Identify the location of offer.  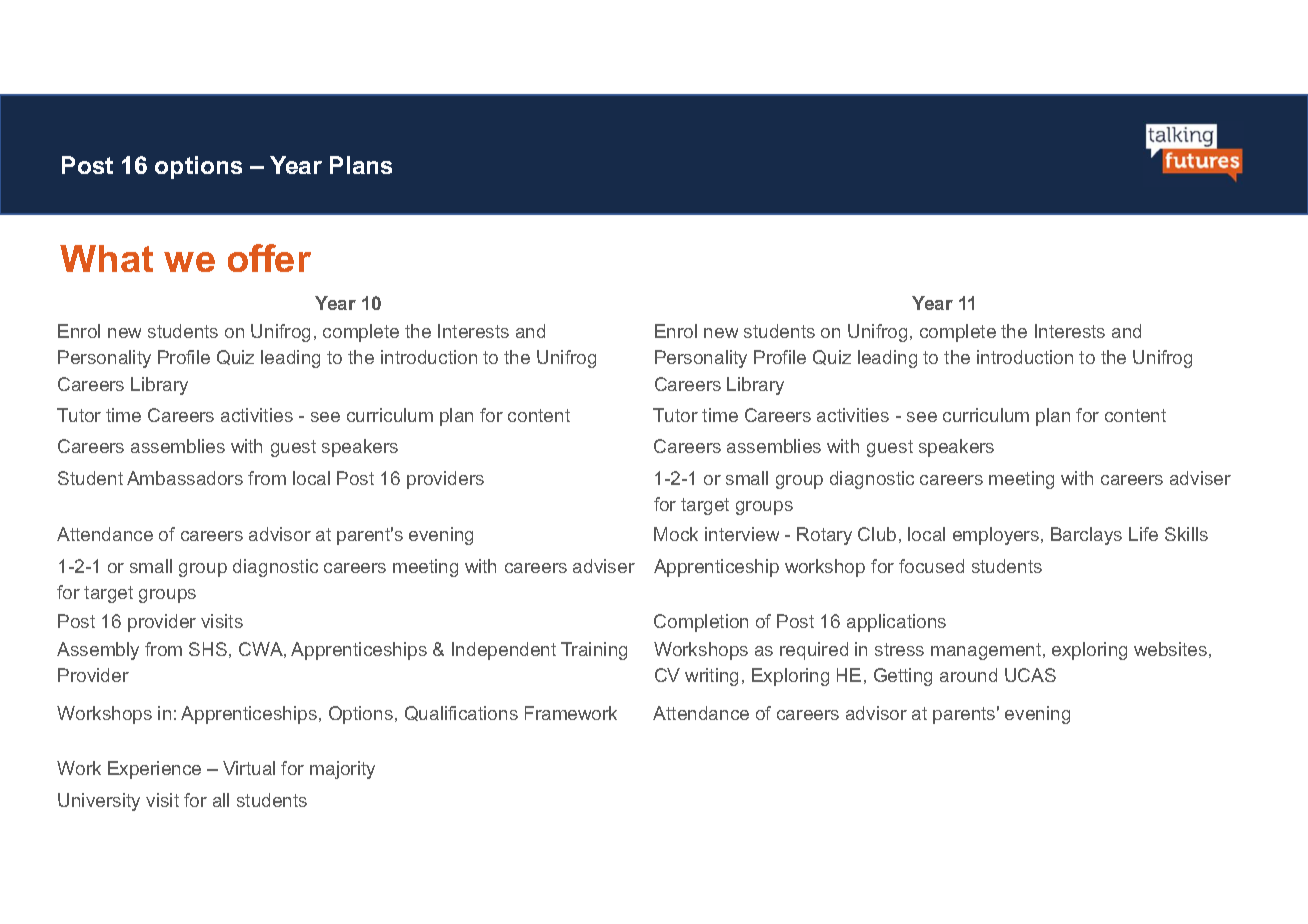
(269, 258).
